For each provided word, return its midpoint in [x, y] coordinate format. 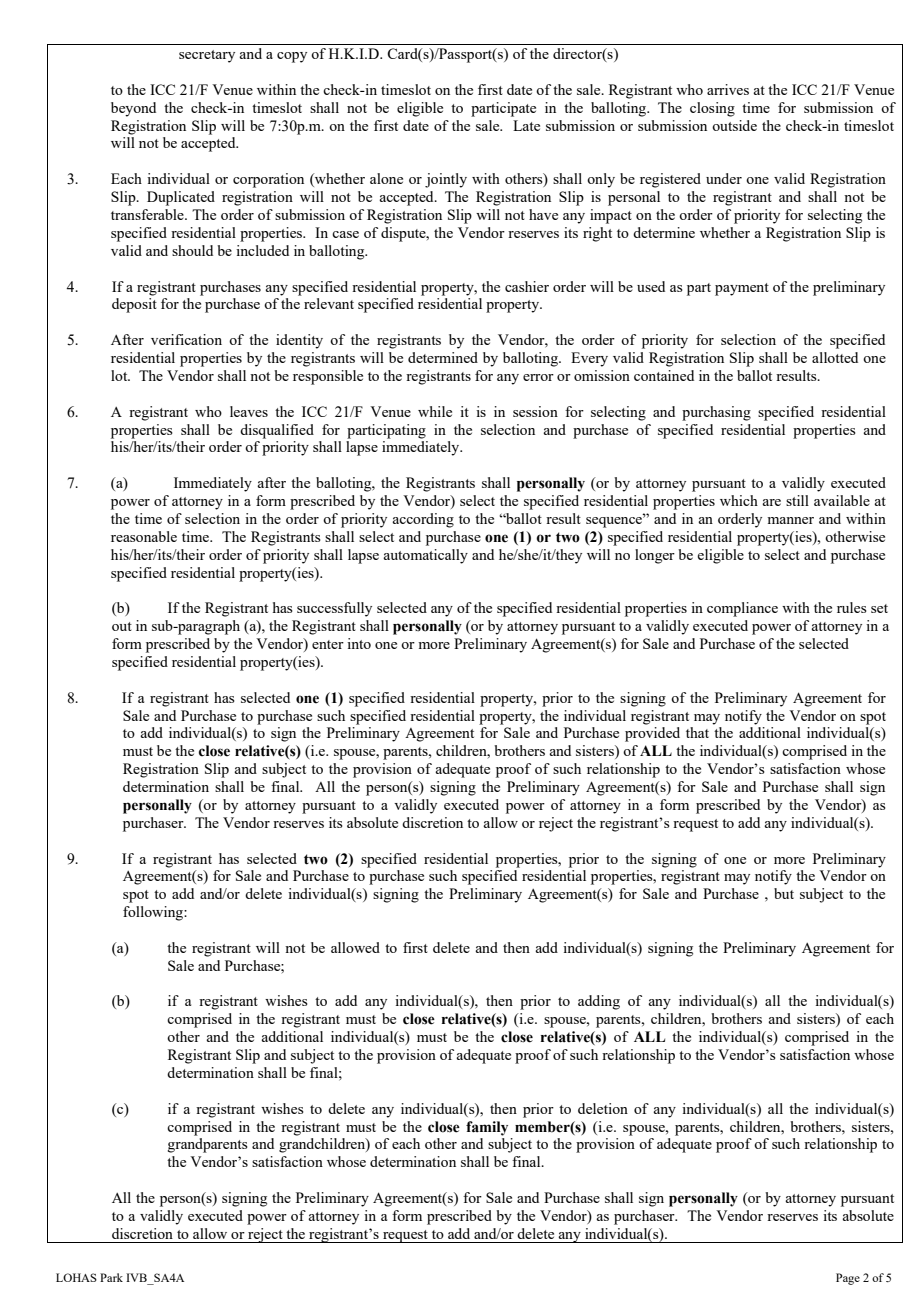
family [487, 1128]
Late [526, 125]
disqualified [277, 431]
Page [848, 1279]
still [797, 500]
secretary [207, 56]
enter [328, 644]
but [784, 893]
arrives [728, 89]
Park [111, 1277]
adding [599, 1002]
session [535, 411]
